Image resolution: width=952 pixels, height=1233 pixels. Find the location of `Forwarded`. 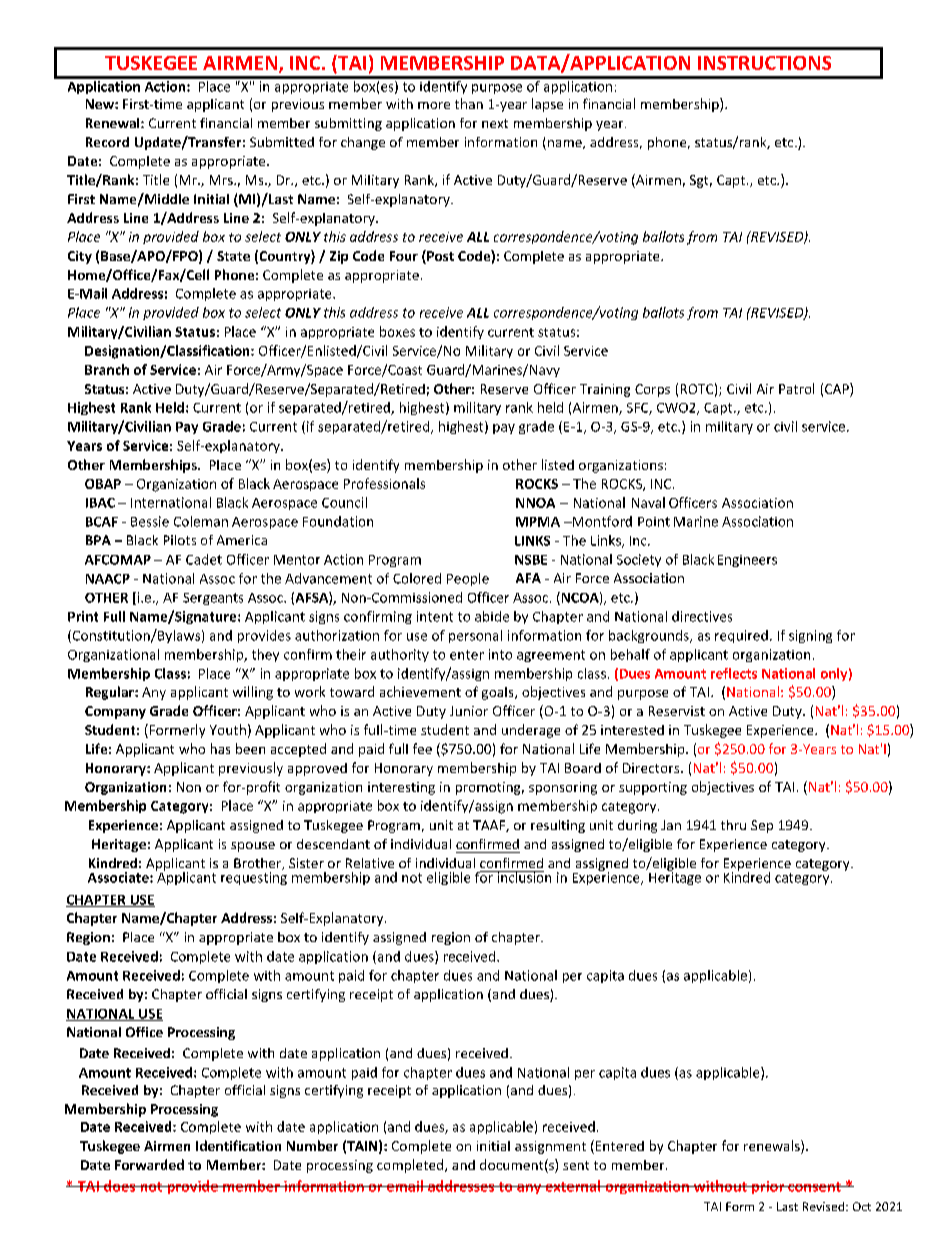

Forwarded is located at coordinates (149, 1164).
